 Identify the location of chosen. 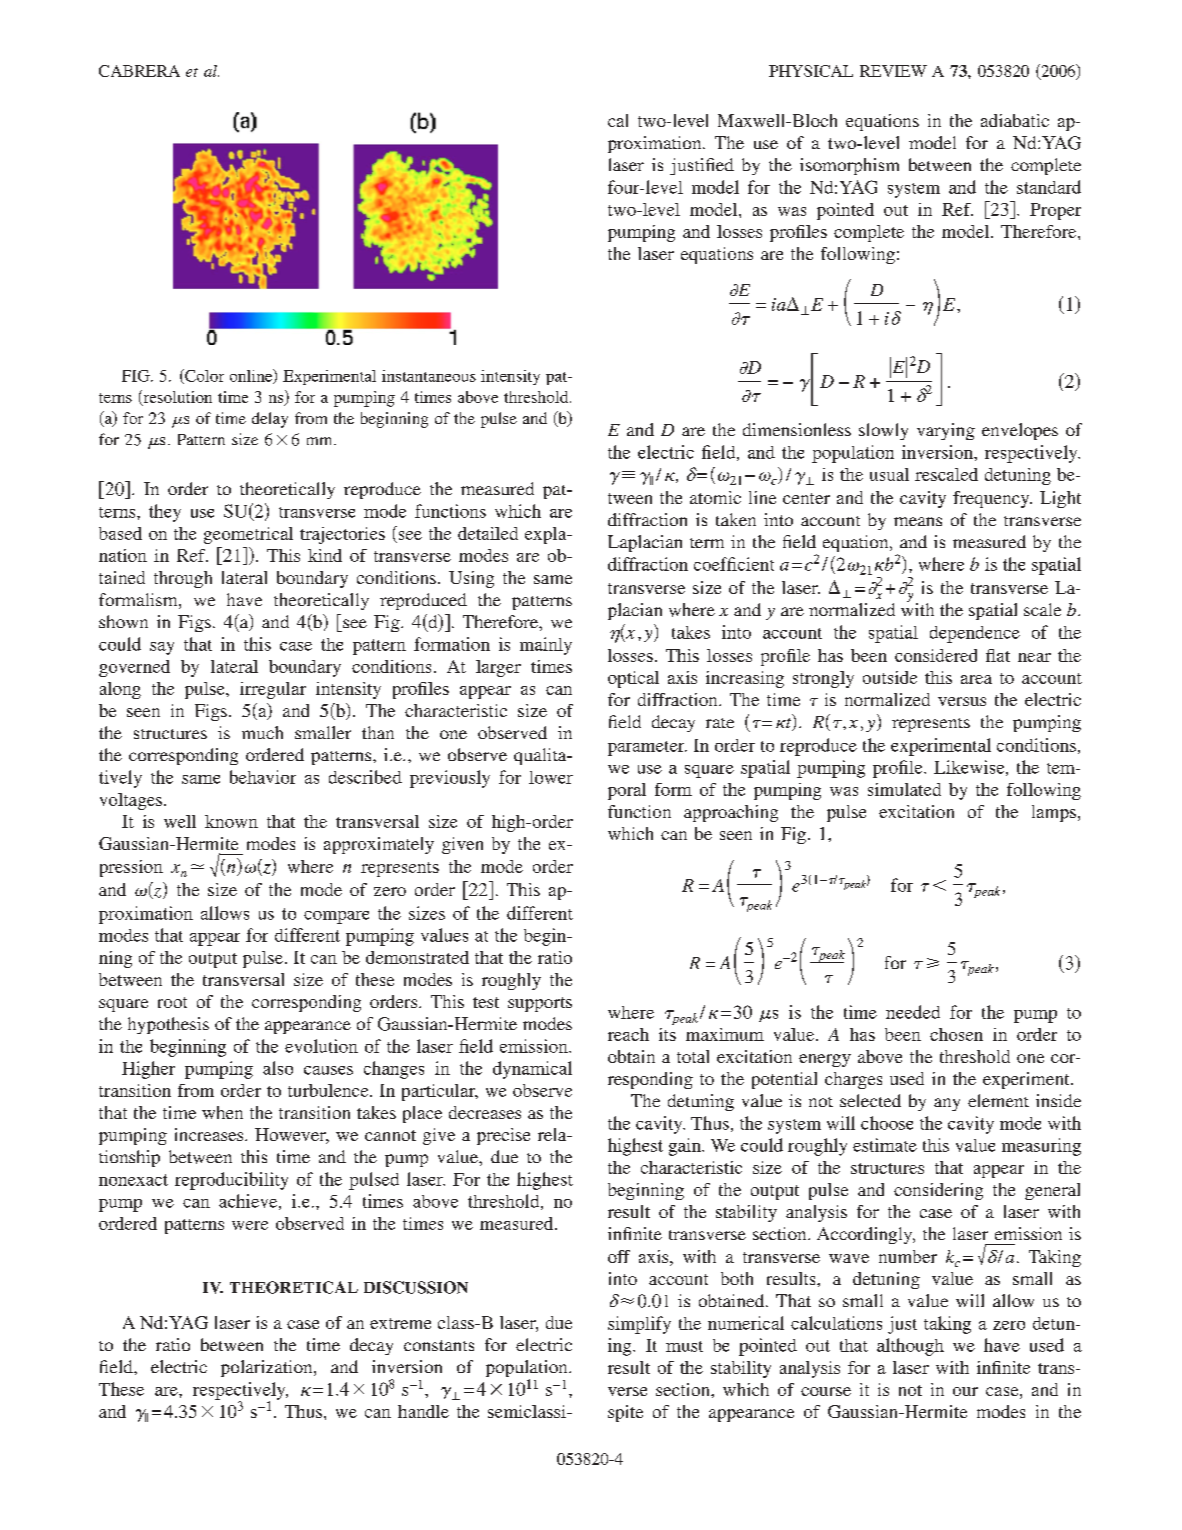
(956, 1034).
